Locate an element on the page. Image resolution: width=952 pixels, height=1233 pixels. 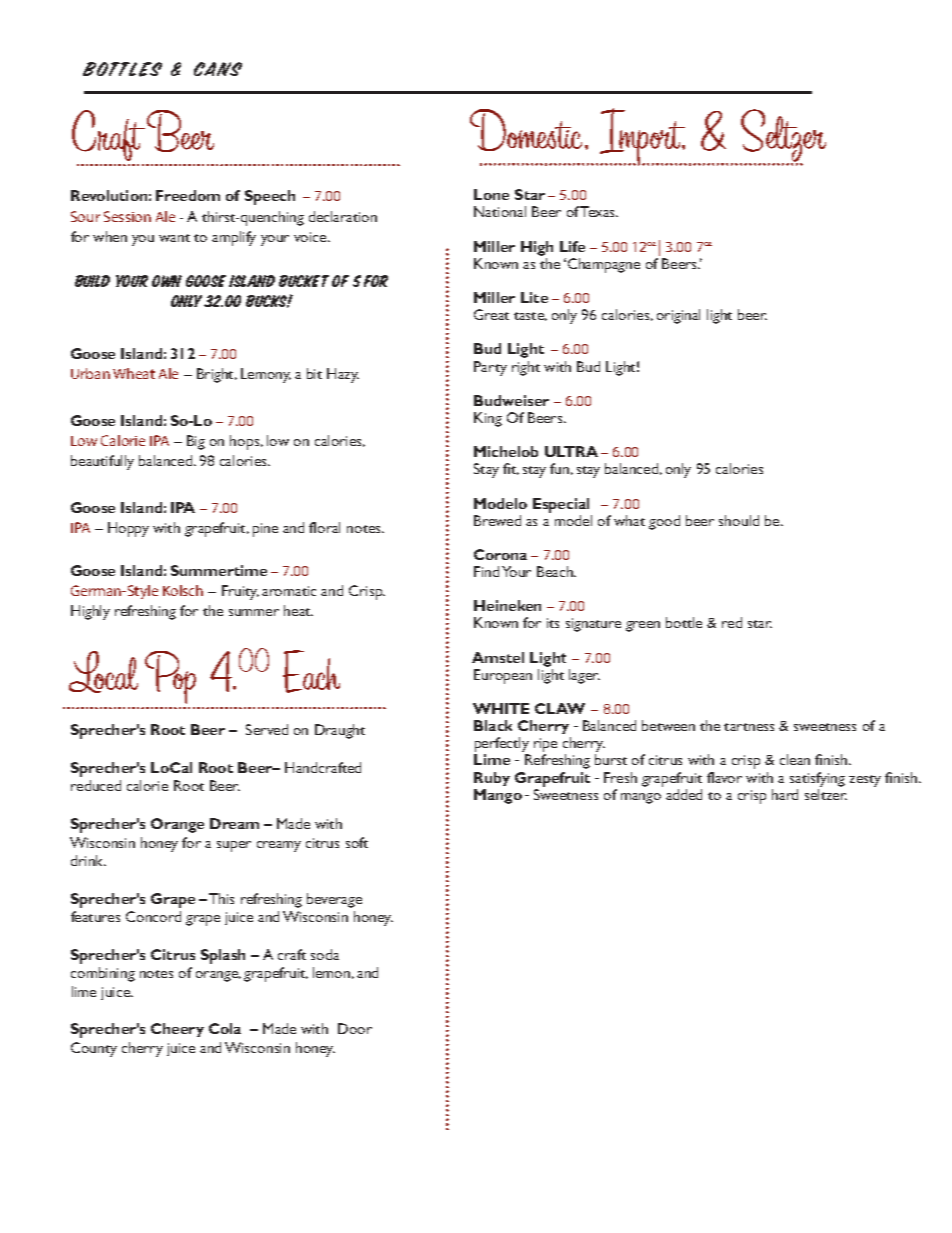
Freedom is located at coordinates (188, 195).
